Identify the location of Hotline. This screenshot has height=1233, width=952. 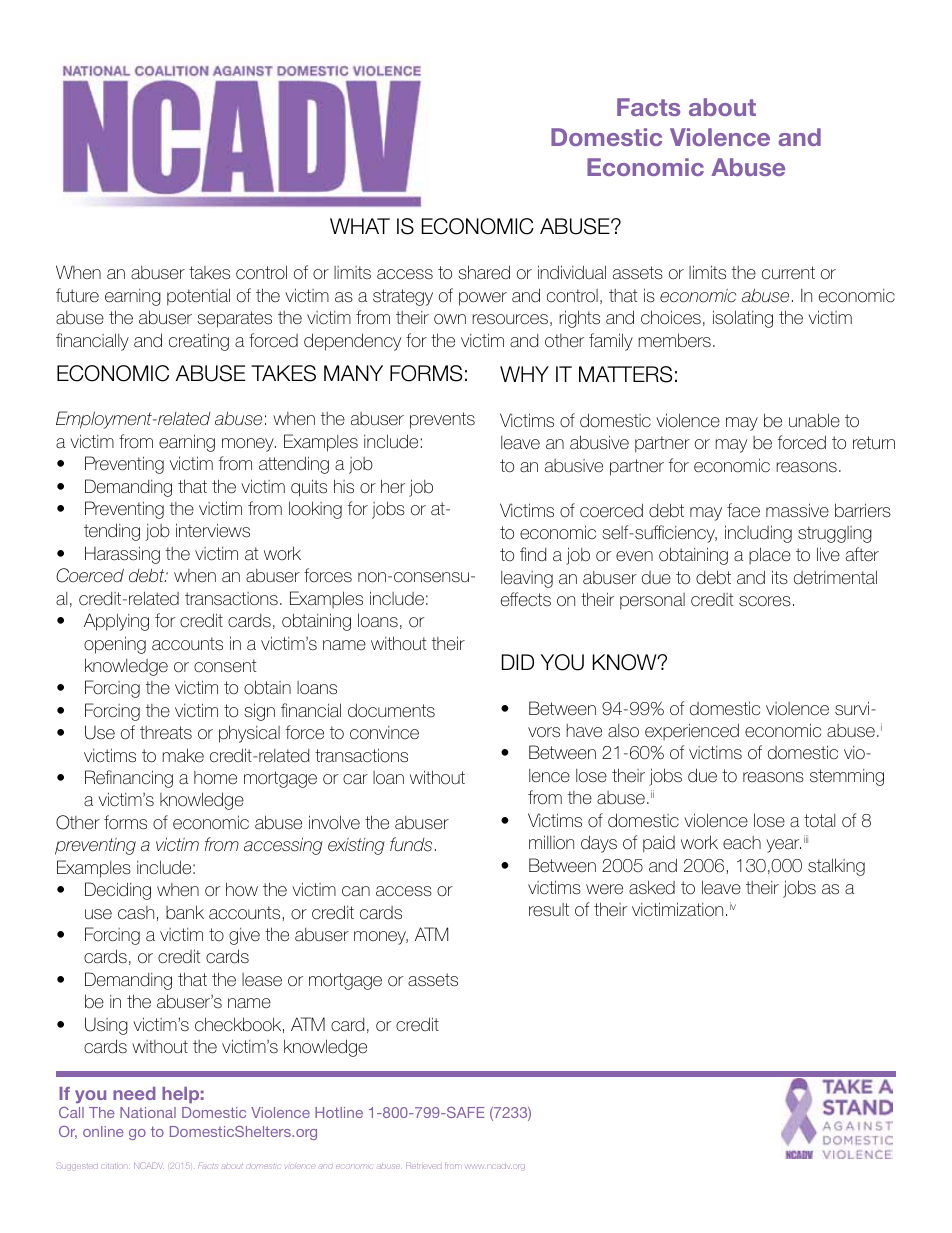
(339, 1112).
